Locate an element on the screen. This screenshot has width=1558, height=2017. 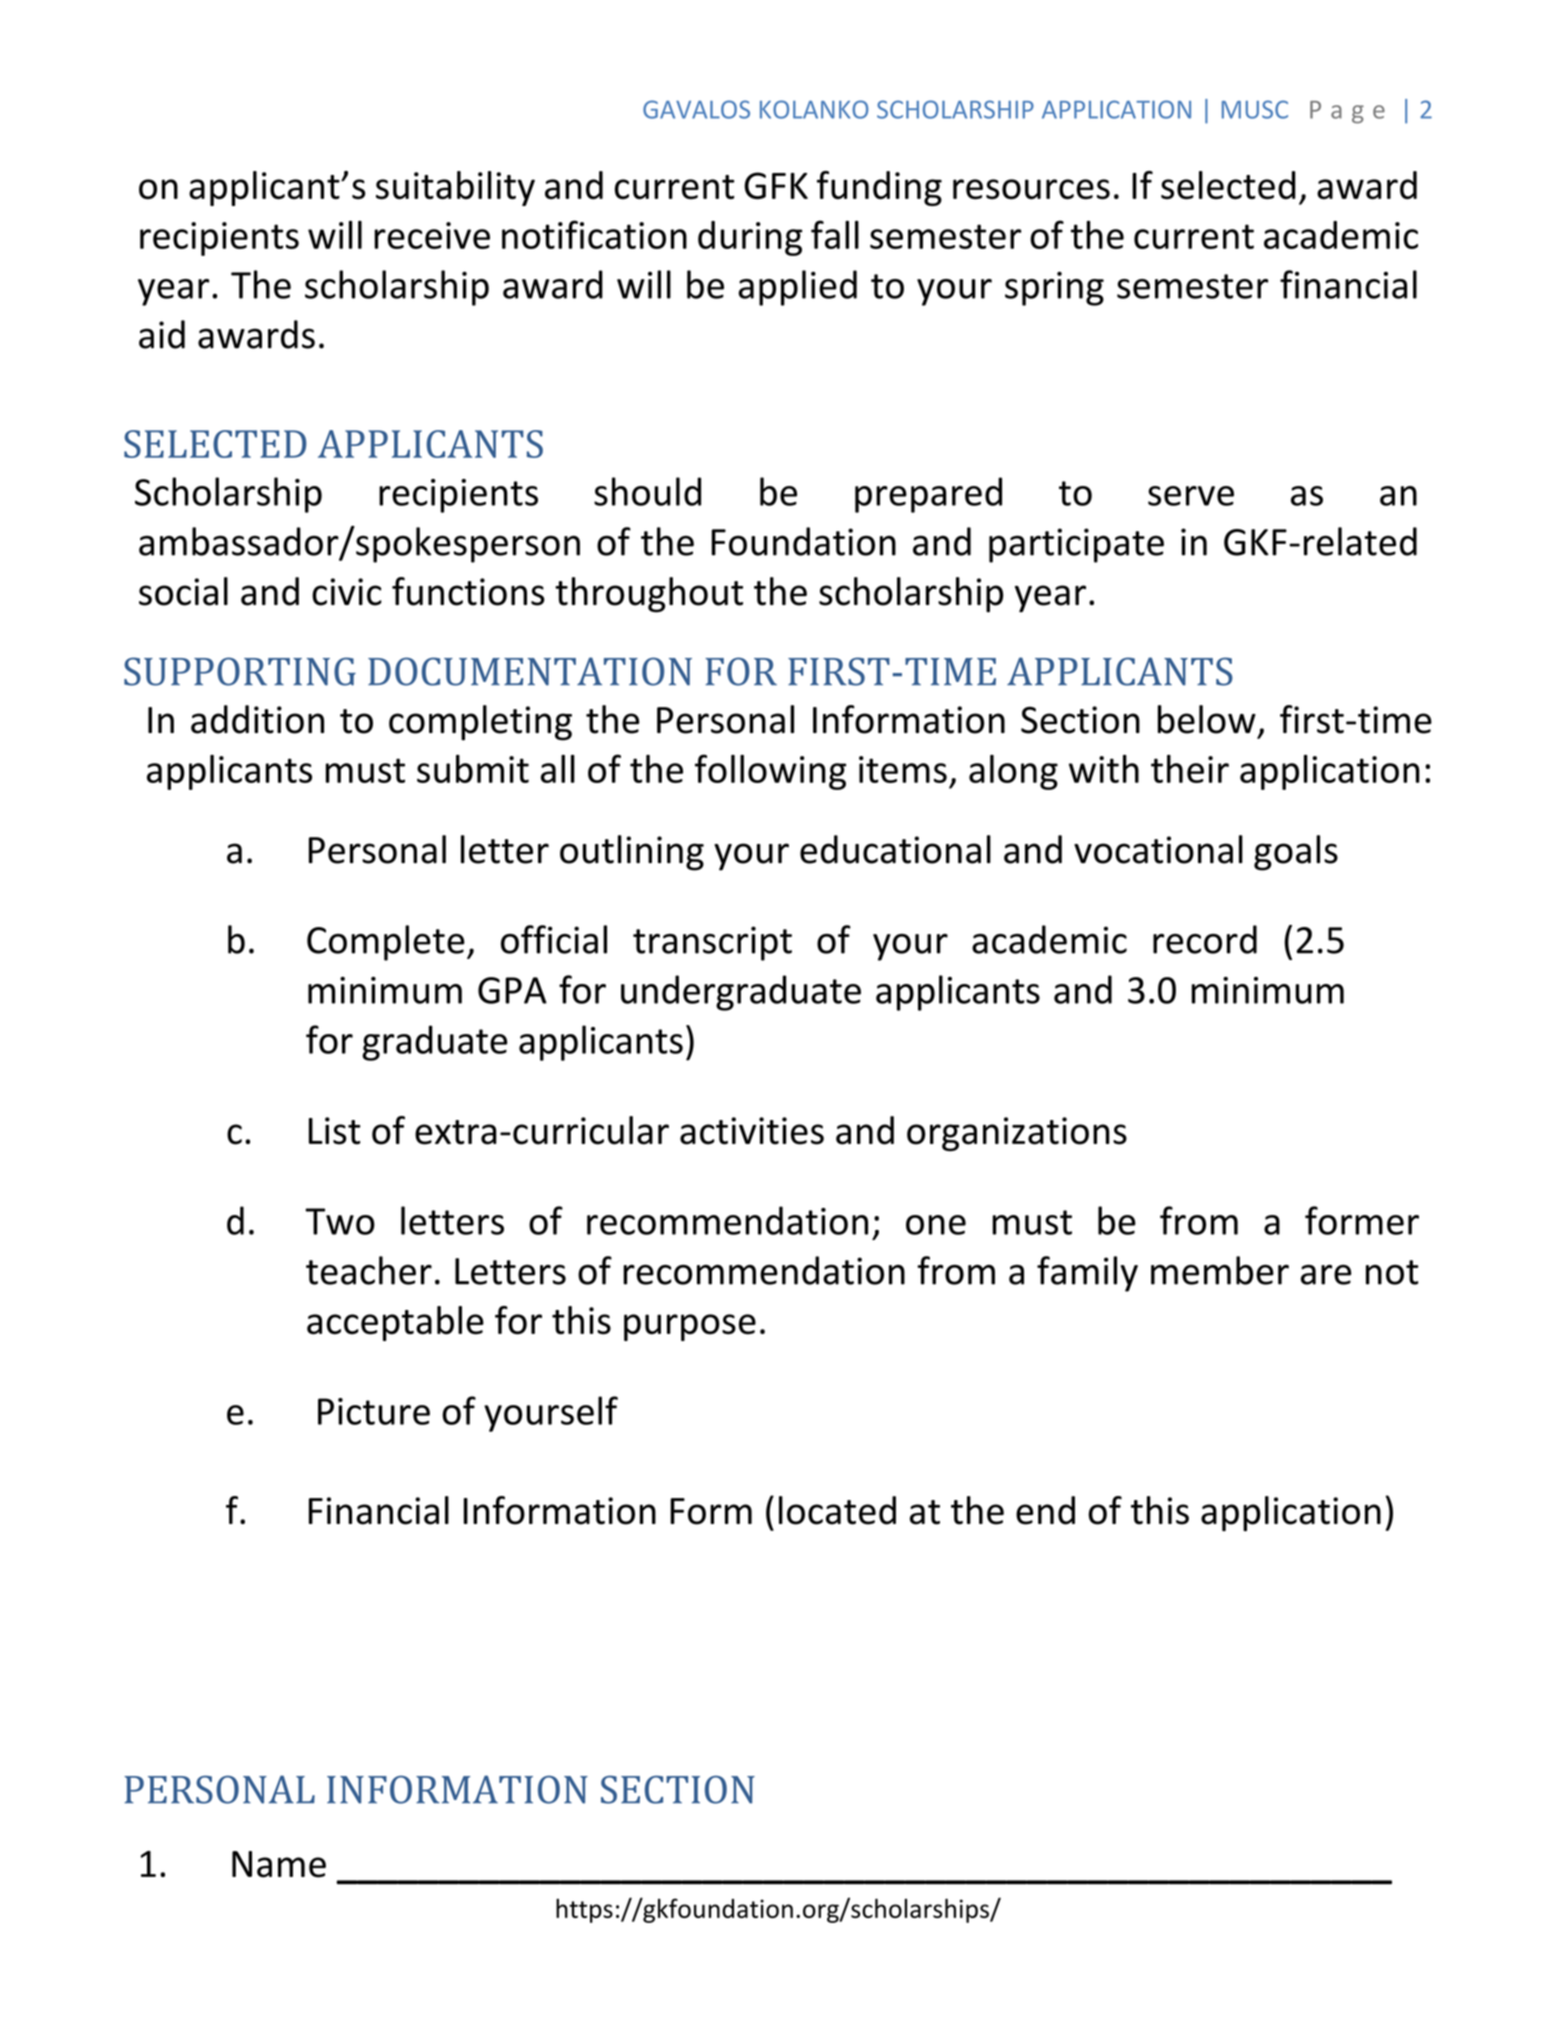
receive is located at coordinates (432, 235).
